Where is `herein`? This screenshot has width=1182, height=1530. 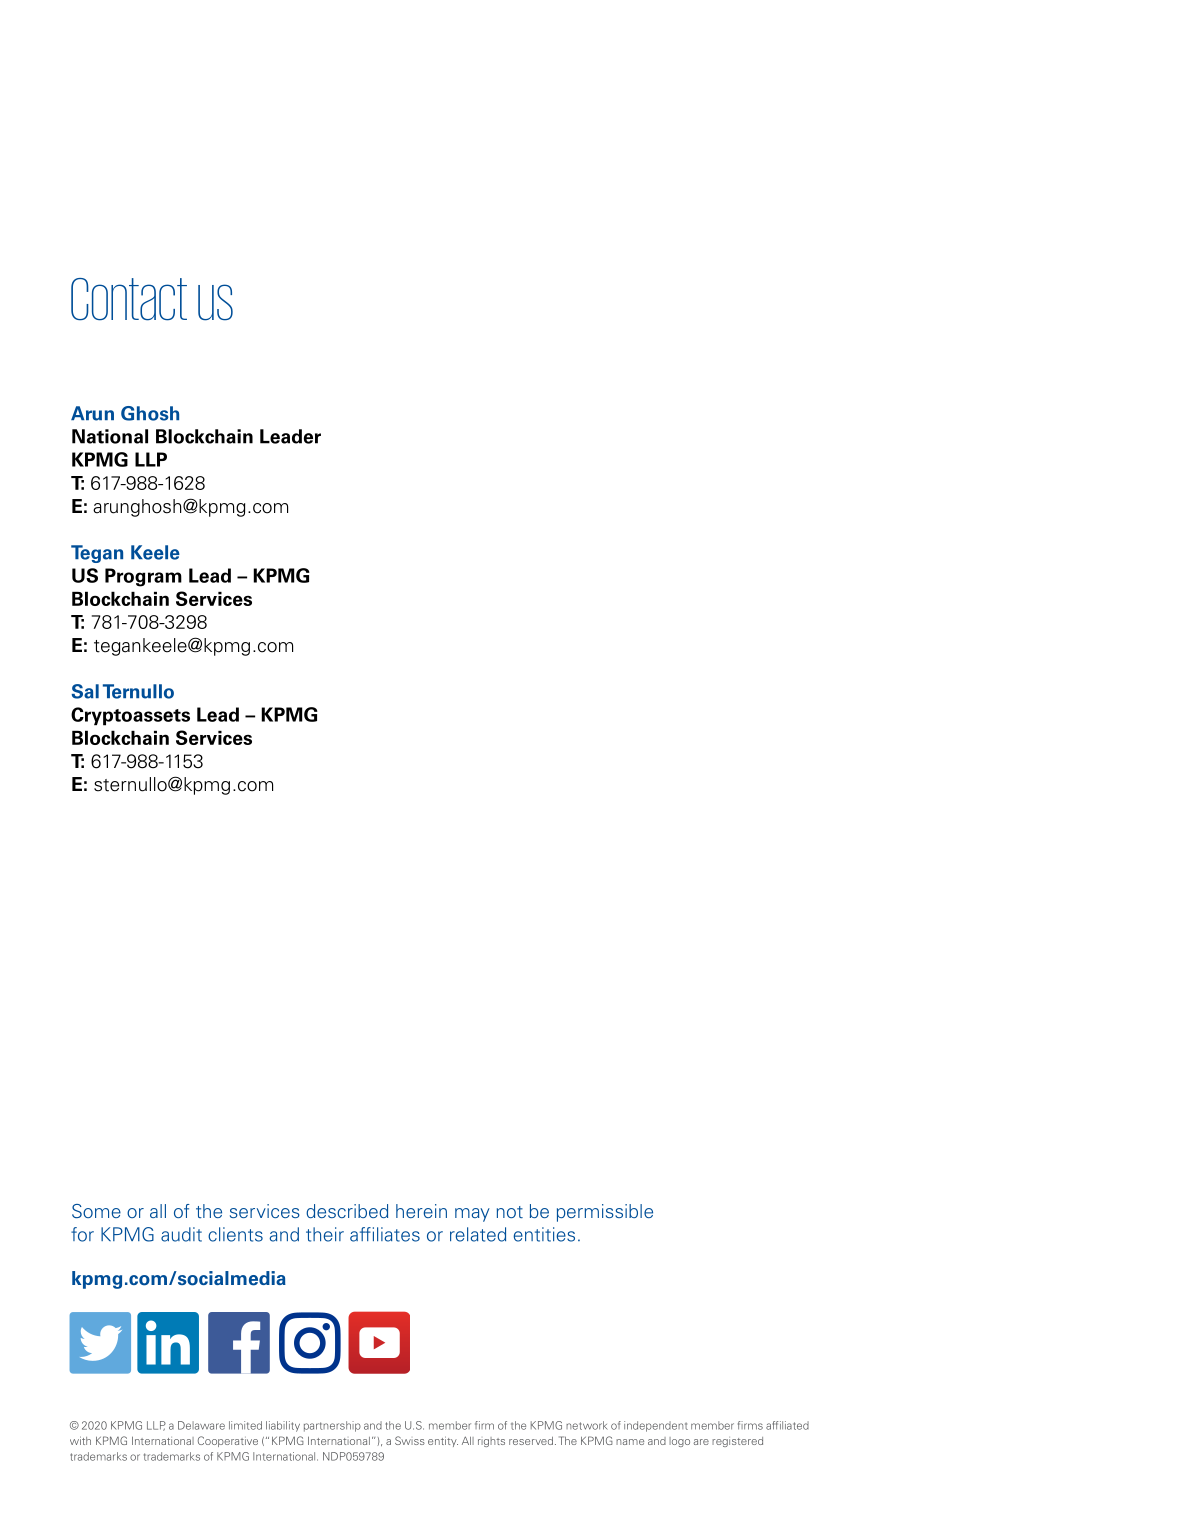 herein is located at coordinates (421, 1211).
